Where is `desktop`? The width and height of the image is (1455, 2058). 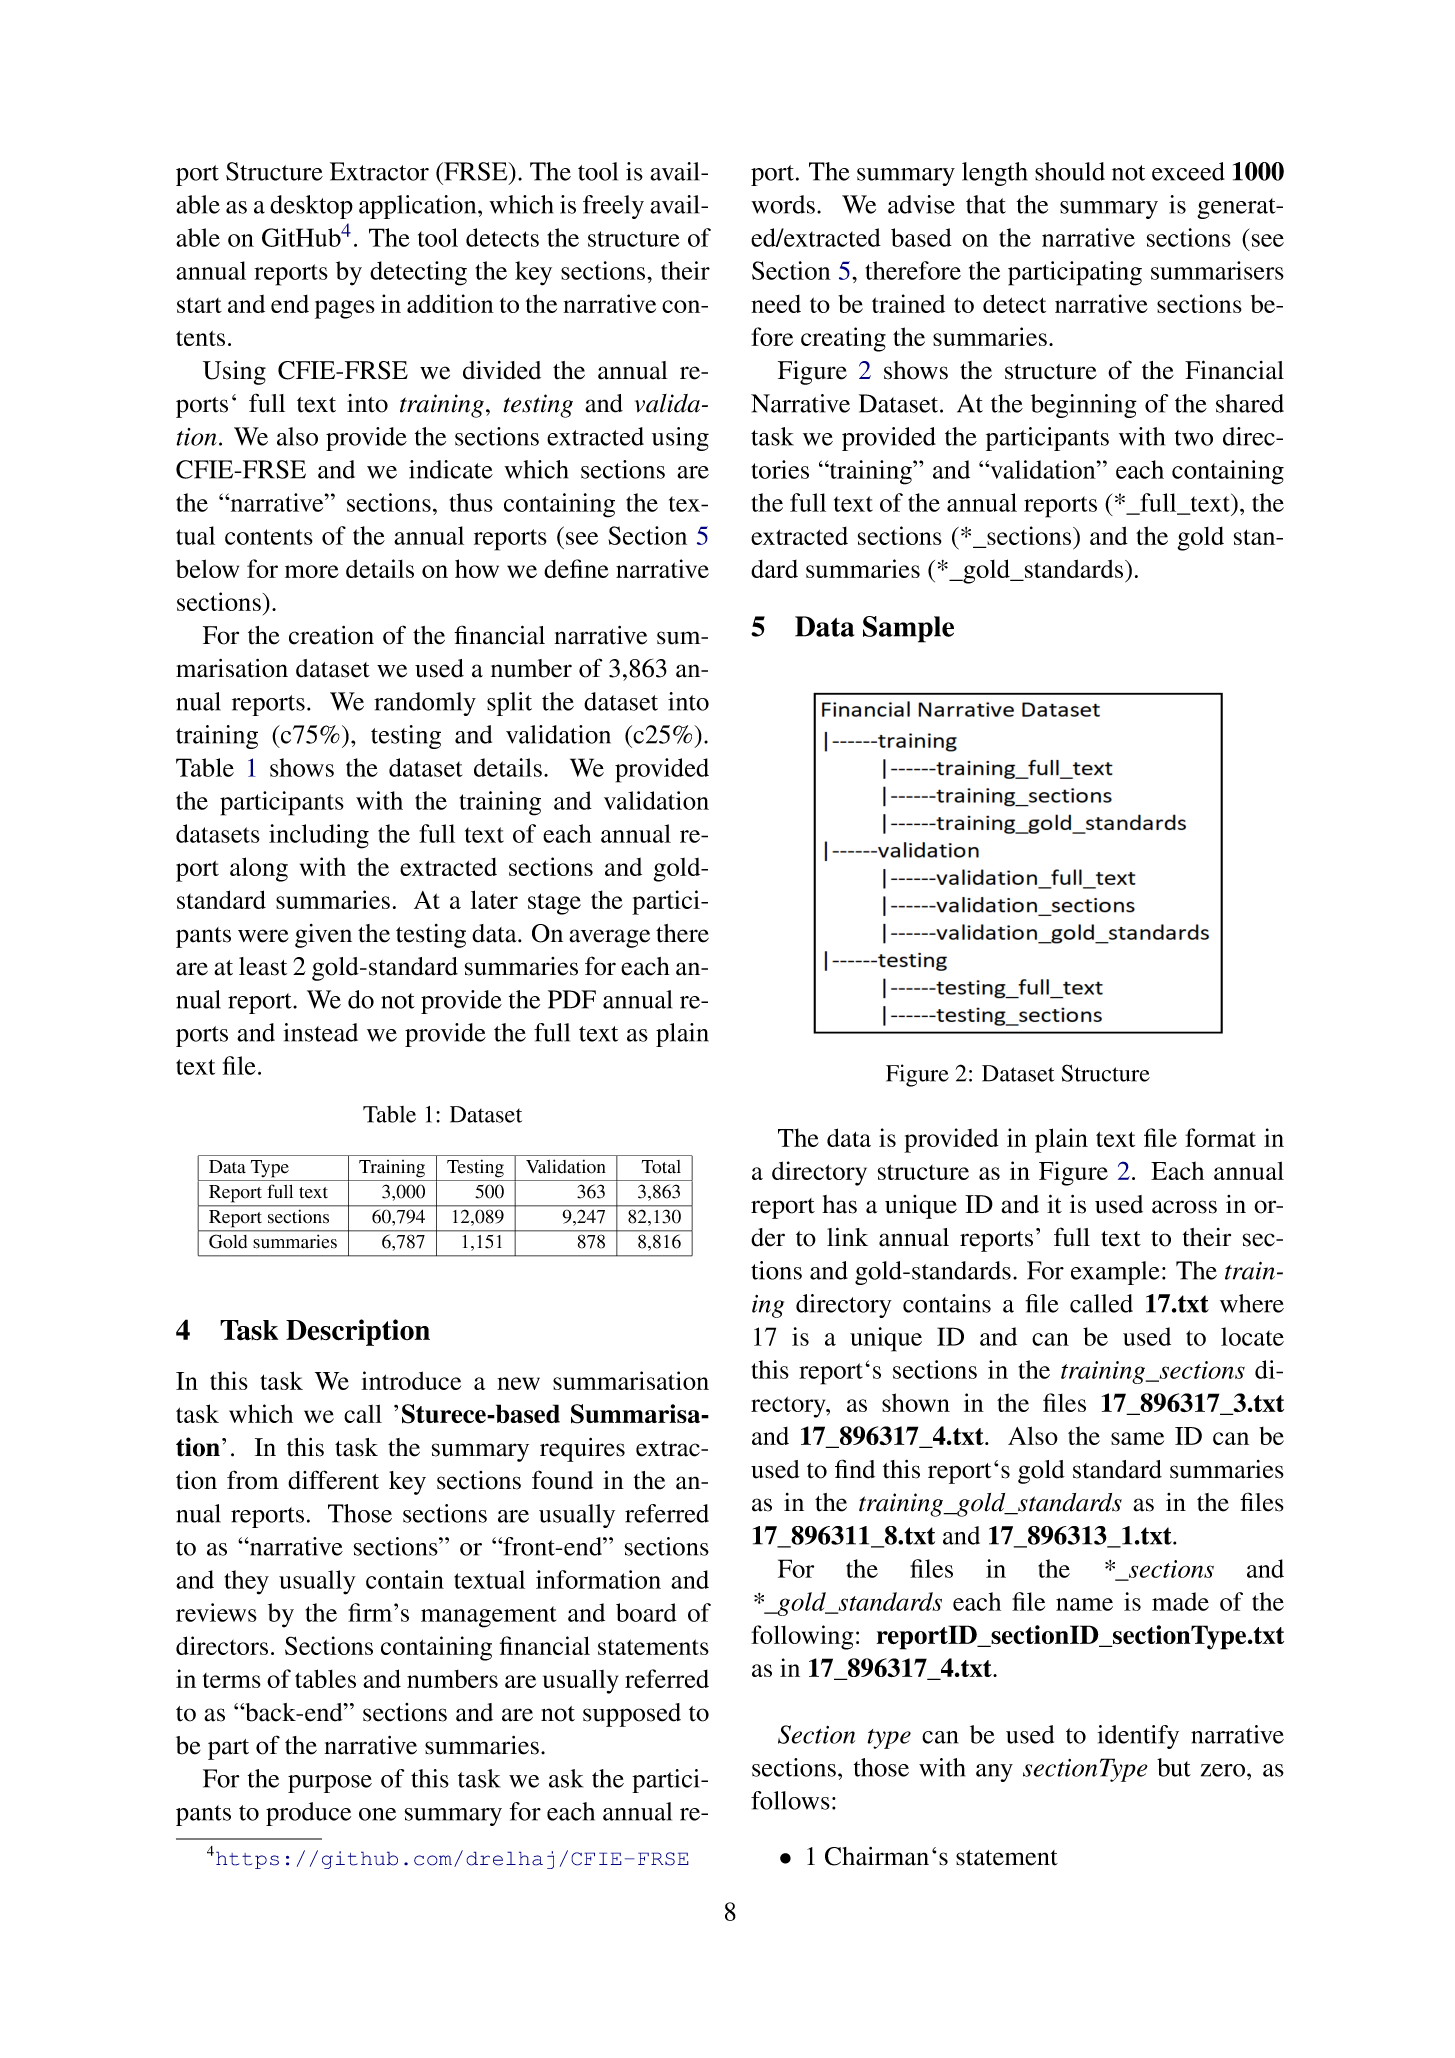
desktop is located at coordinates (311, 207).
